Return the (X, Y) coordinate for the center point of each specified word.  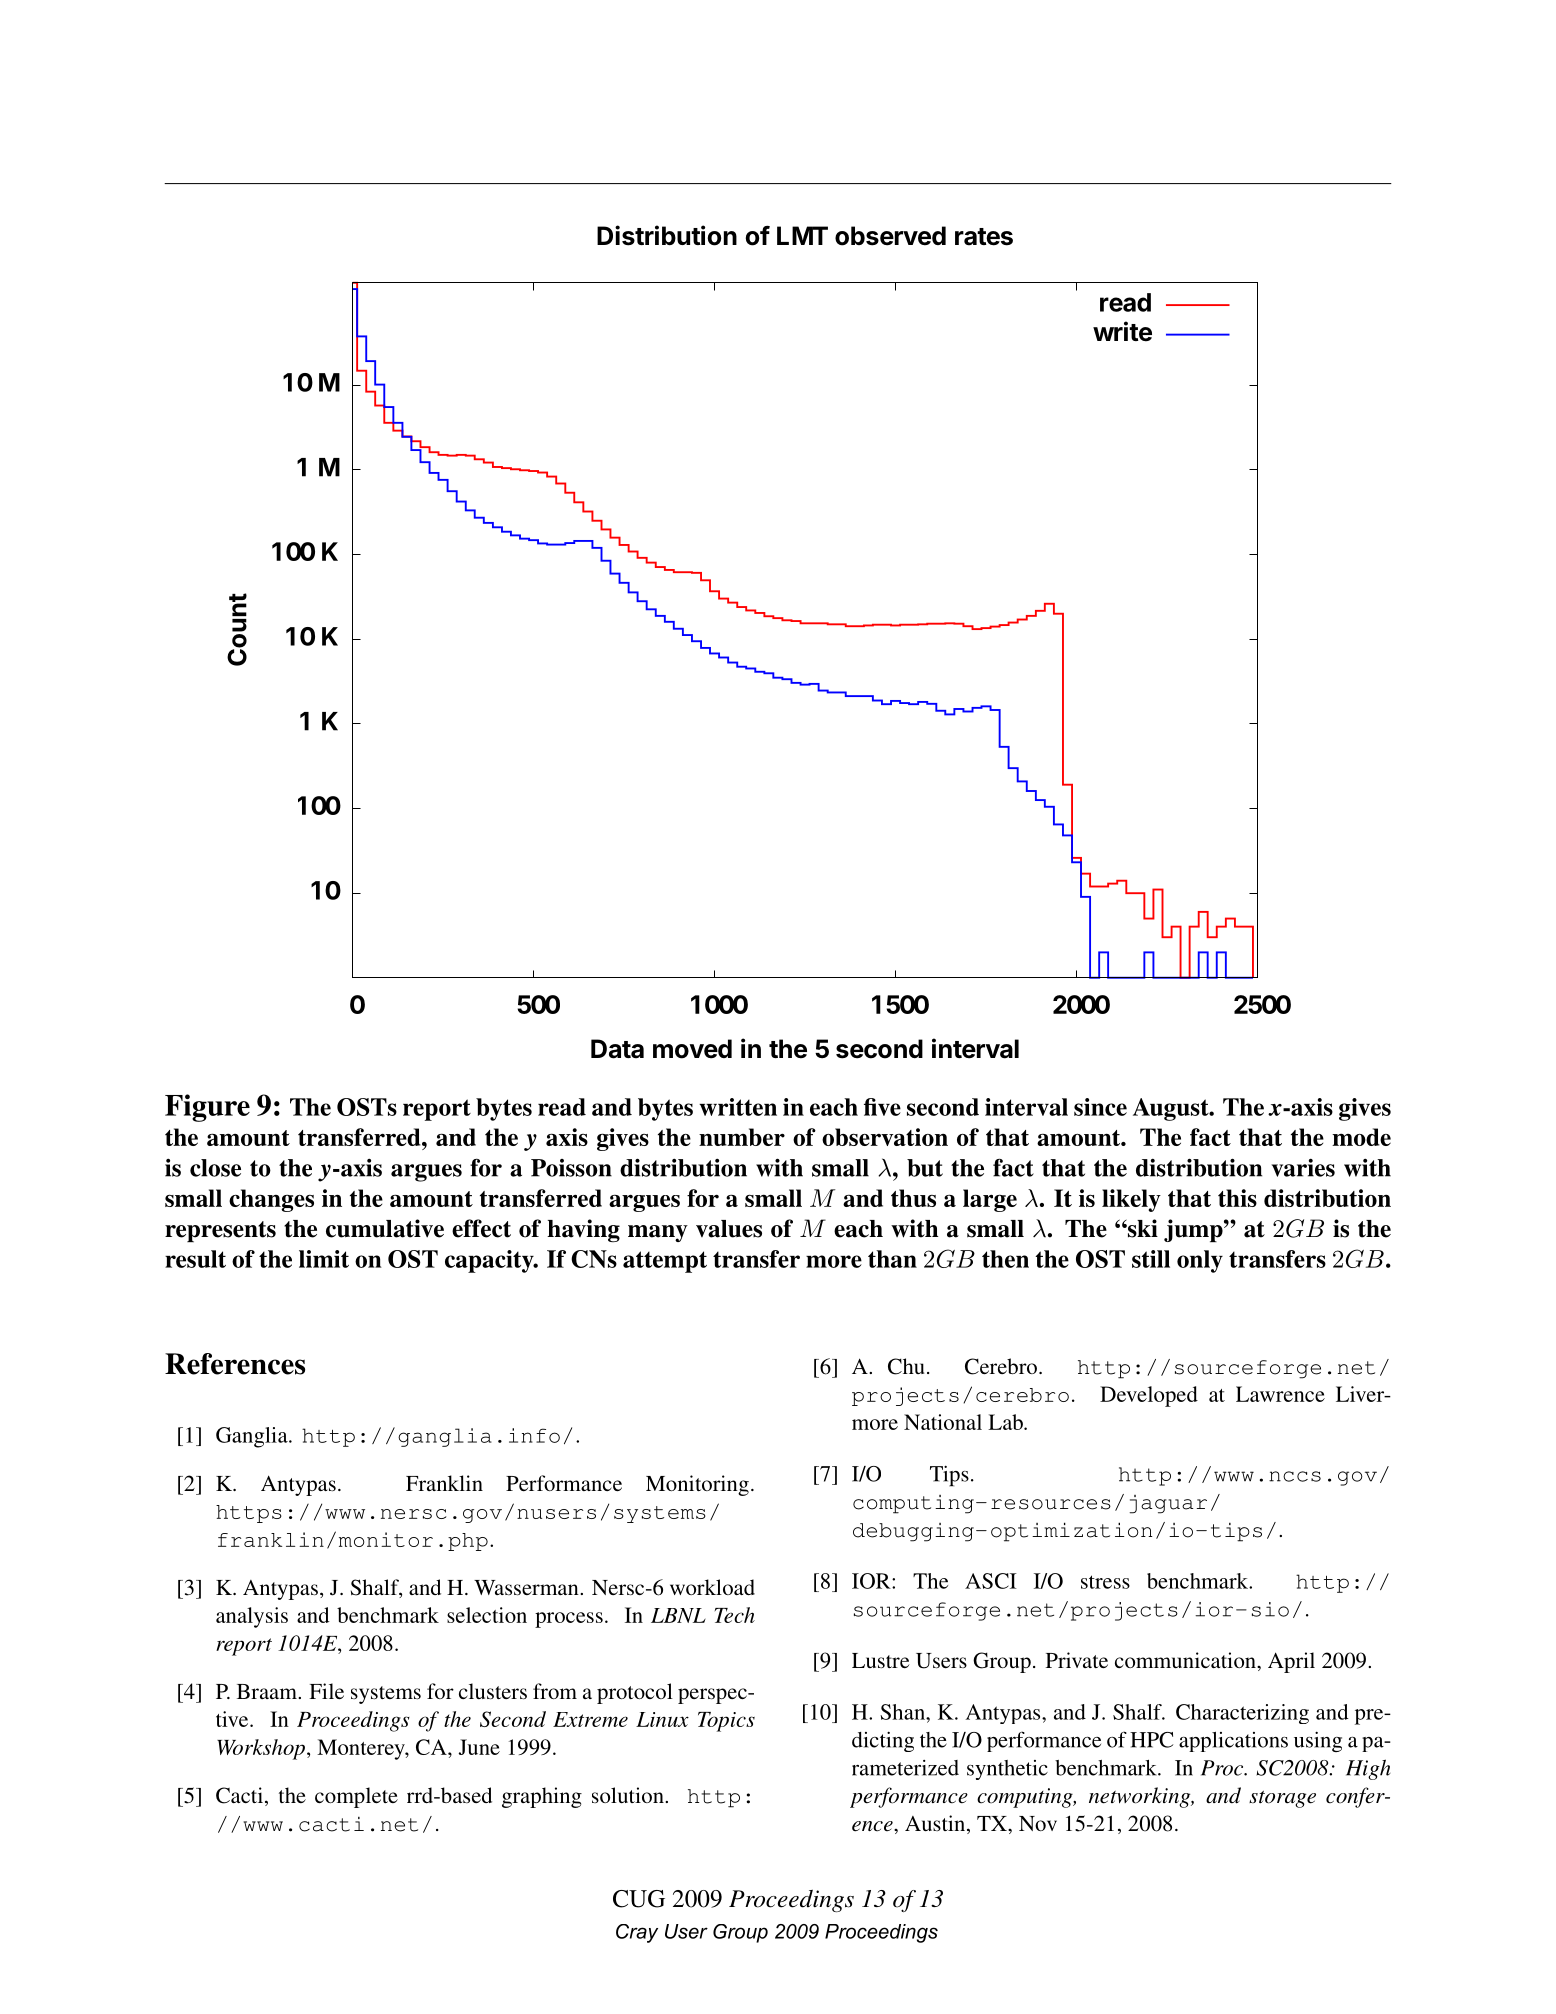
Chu (906, 1366)
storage (1282, 1799)
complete (356, 1797)
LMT (802, 235)
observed (890, 236)
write (1122, 331)
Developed (1149, 1396)
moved (692, 1049)
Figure (207, 1108)
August (1172, 1109)
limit (324, 1259)
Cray (637, 1933)
